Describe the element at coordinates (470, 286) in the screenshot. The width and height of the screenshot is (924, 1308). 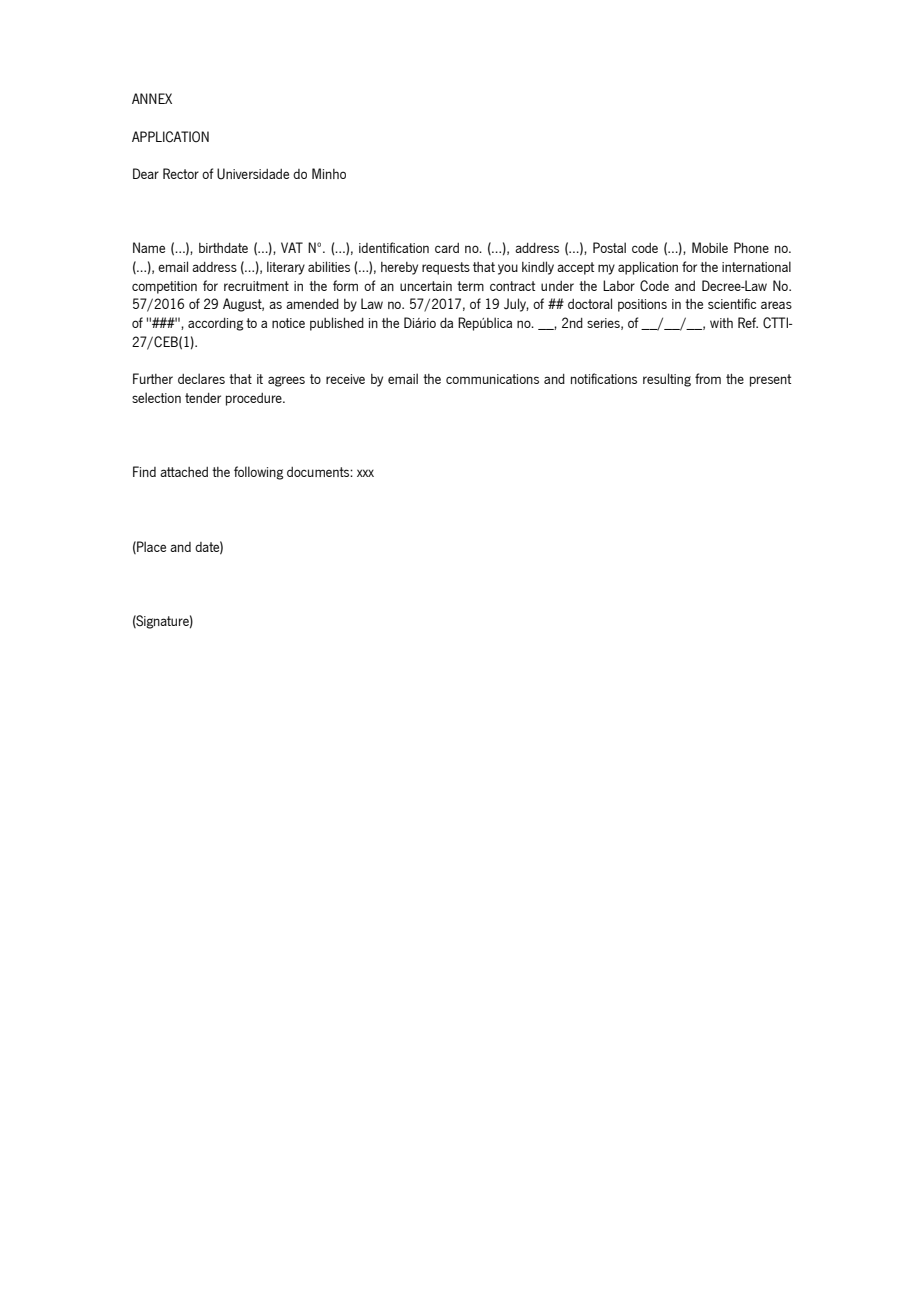
I see `term` at that location.
